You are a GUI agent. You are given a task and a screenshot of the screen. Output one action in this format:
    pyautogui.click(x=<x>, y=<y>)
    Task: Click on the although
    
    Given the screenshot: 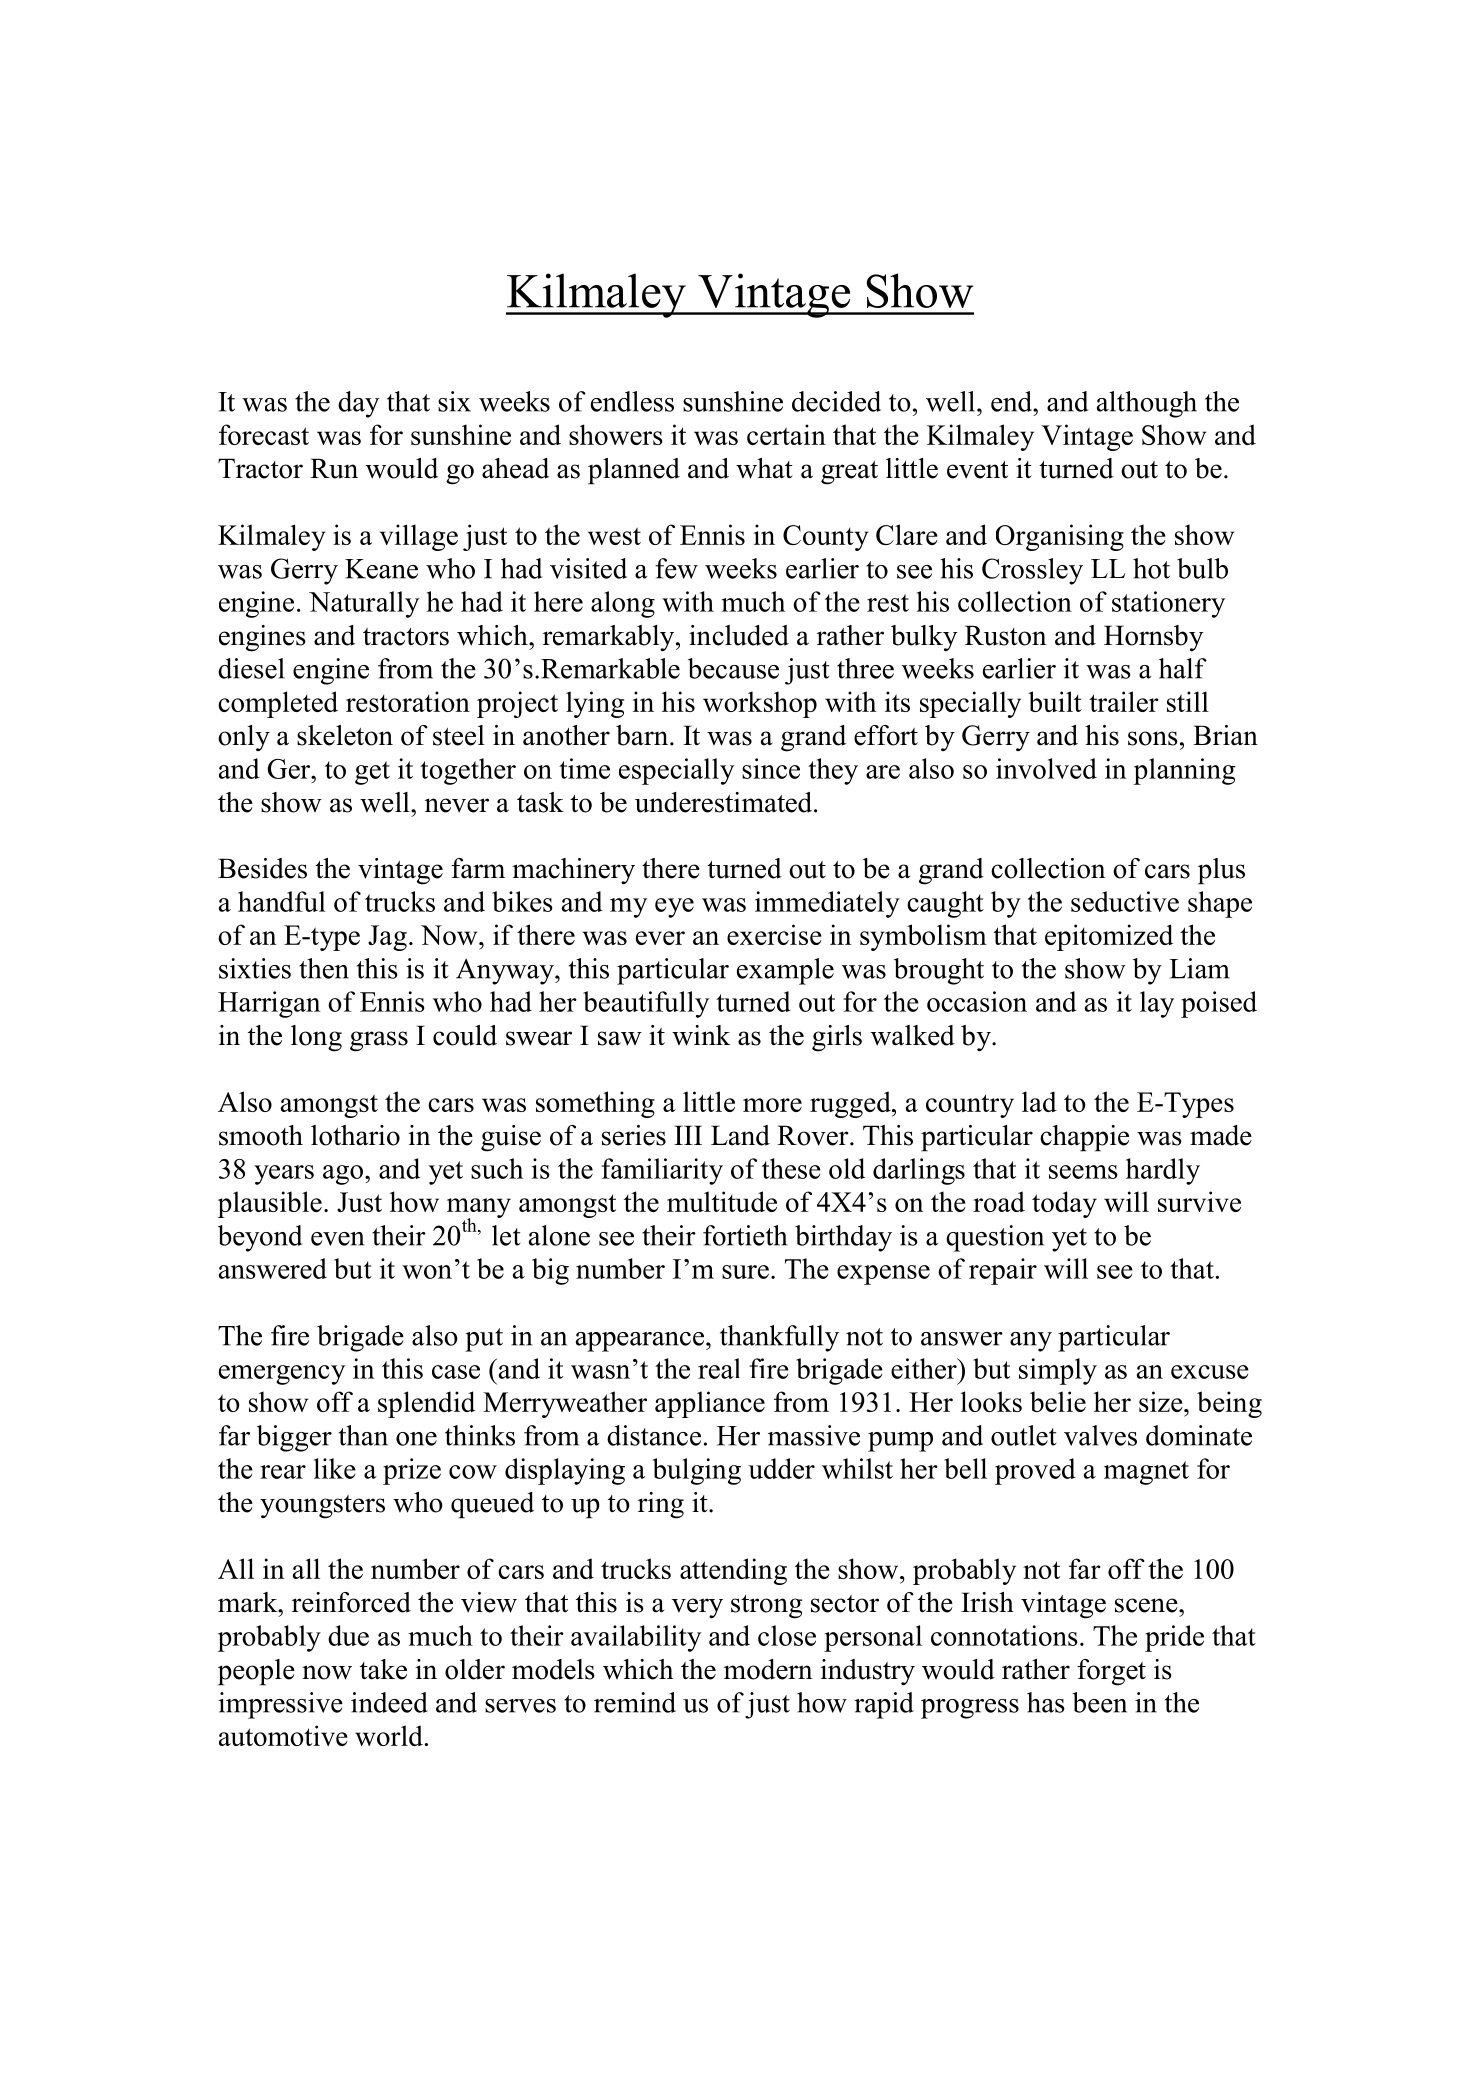 What is the action you would take?
    pyautogui.click(x=1147, y=404)
